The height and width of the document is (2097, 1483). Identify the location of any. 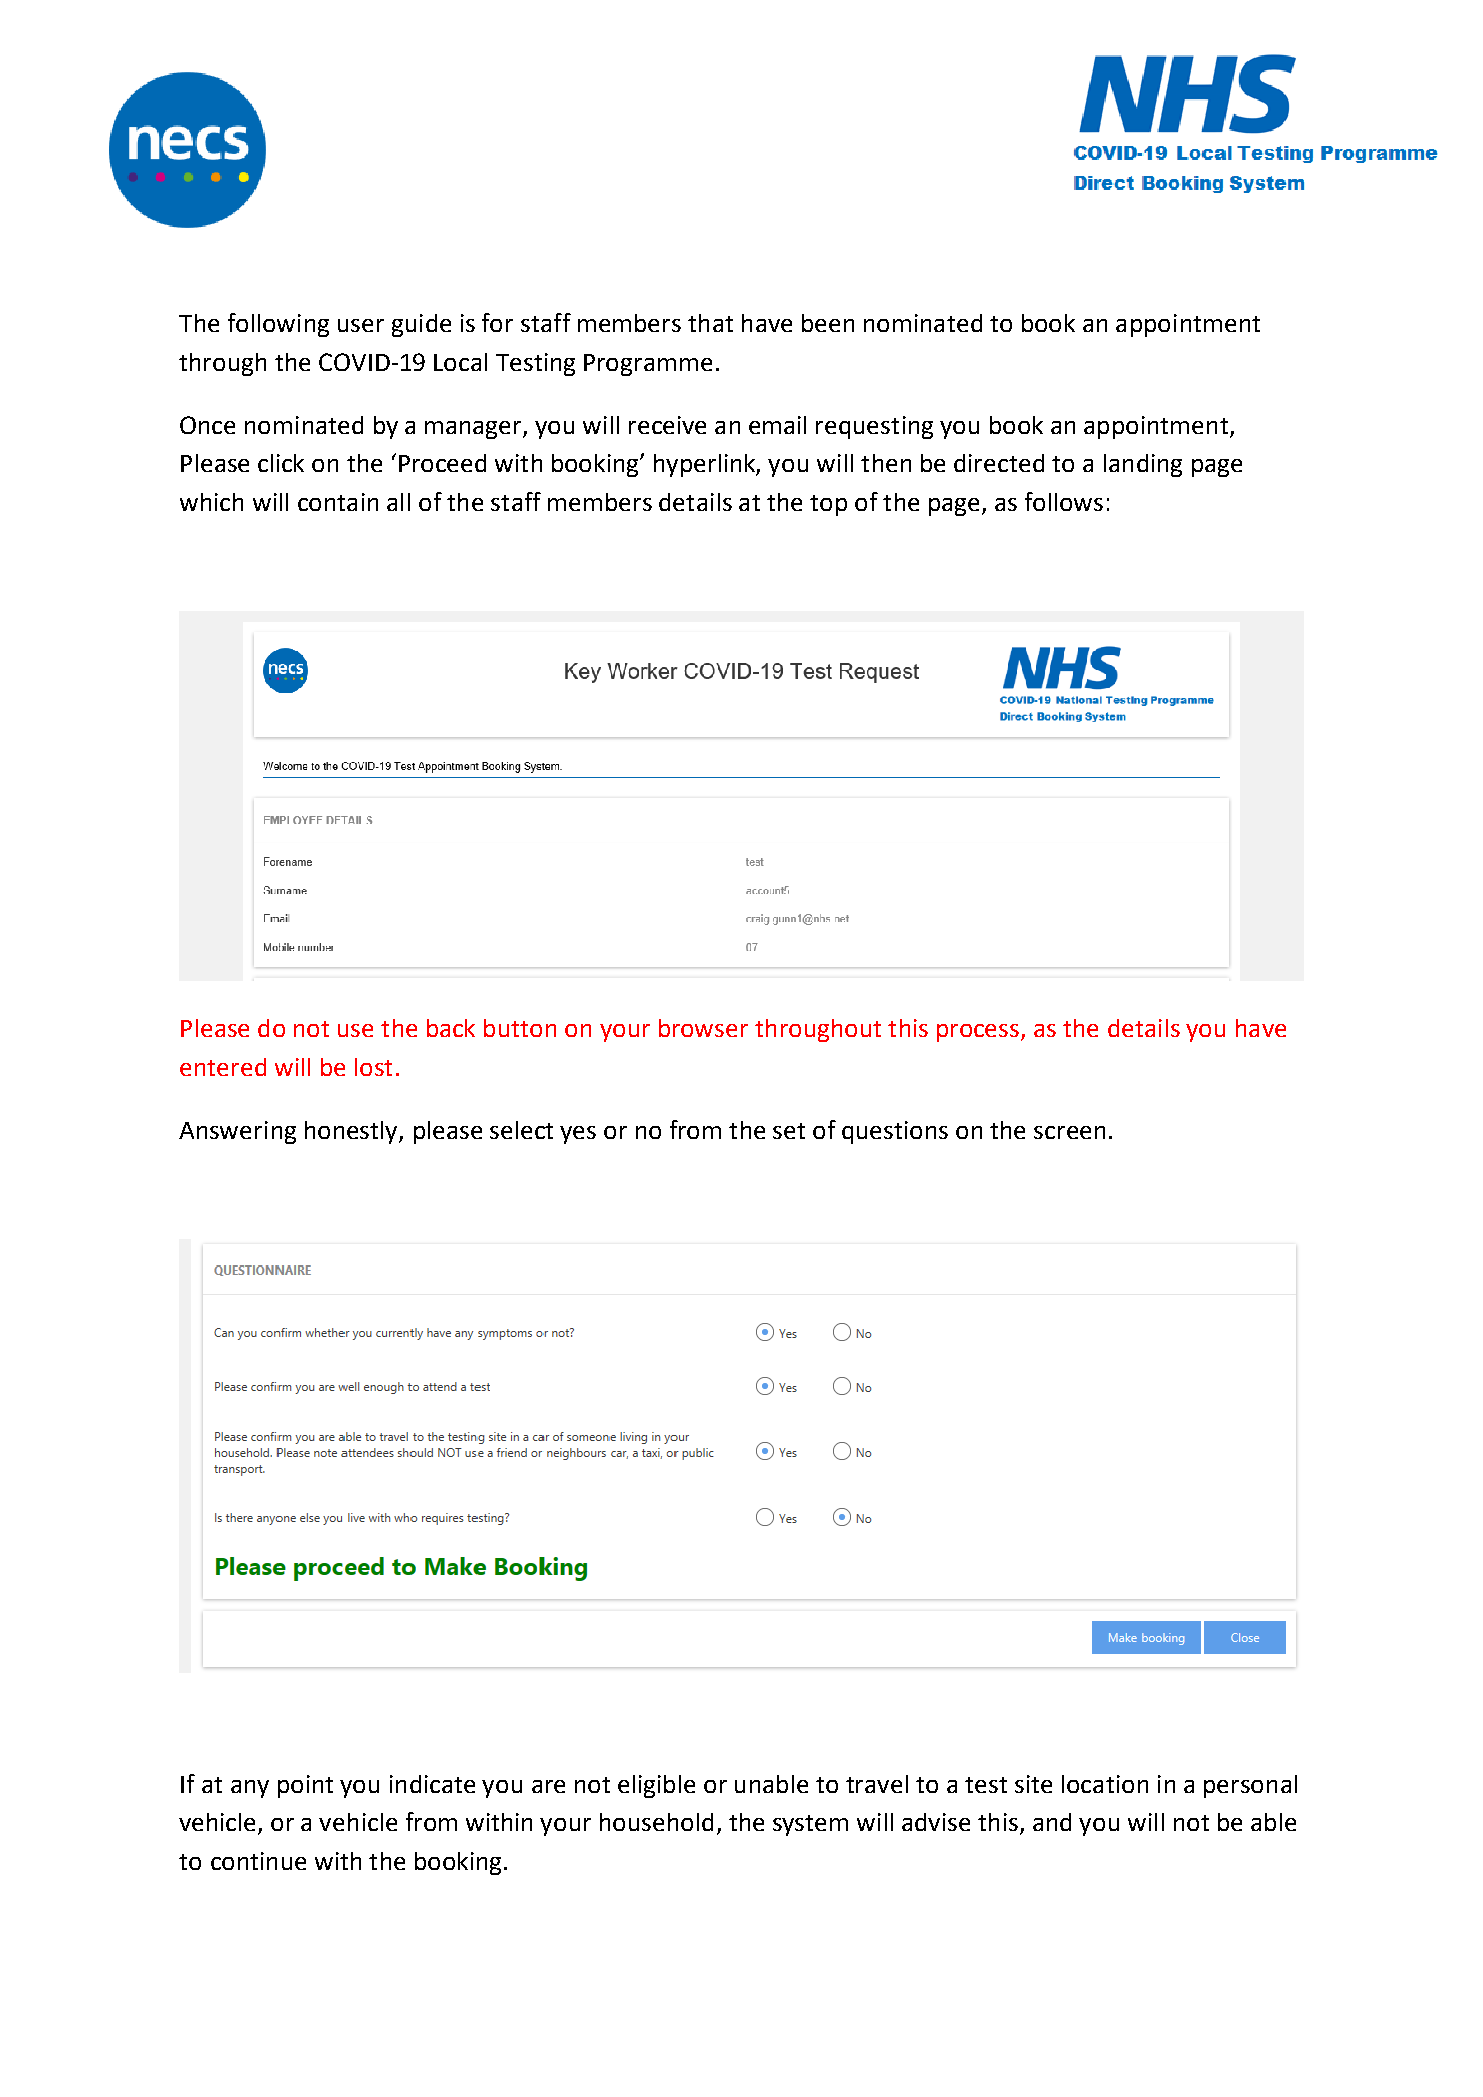
(250, 1789).
